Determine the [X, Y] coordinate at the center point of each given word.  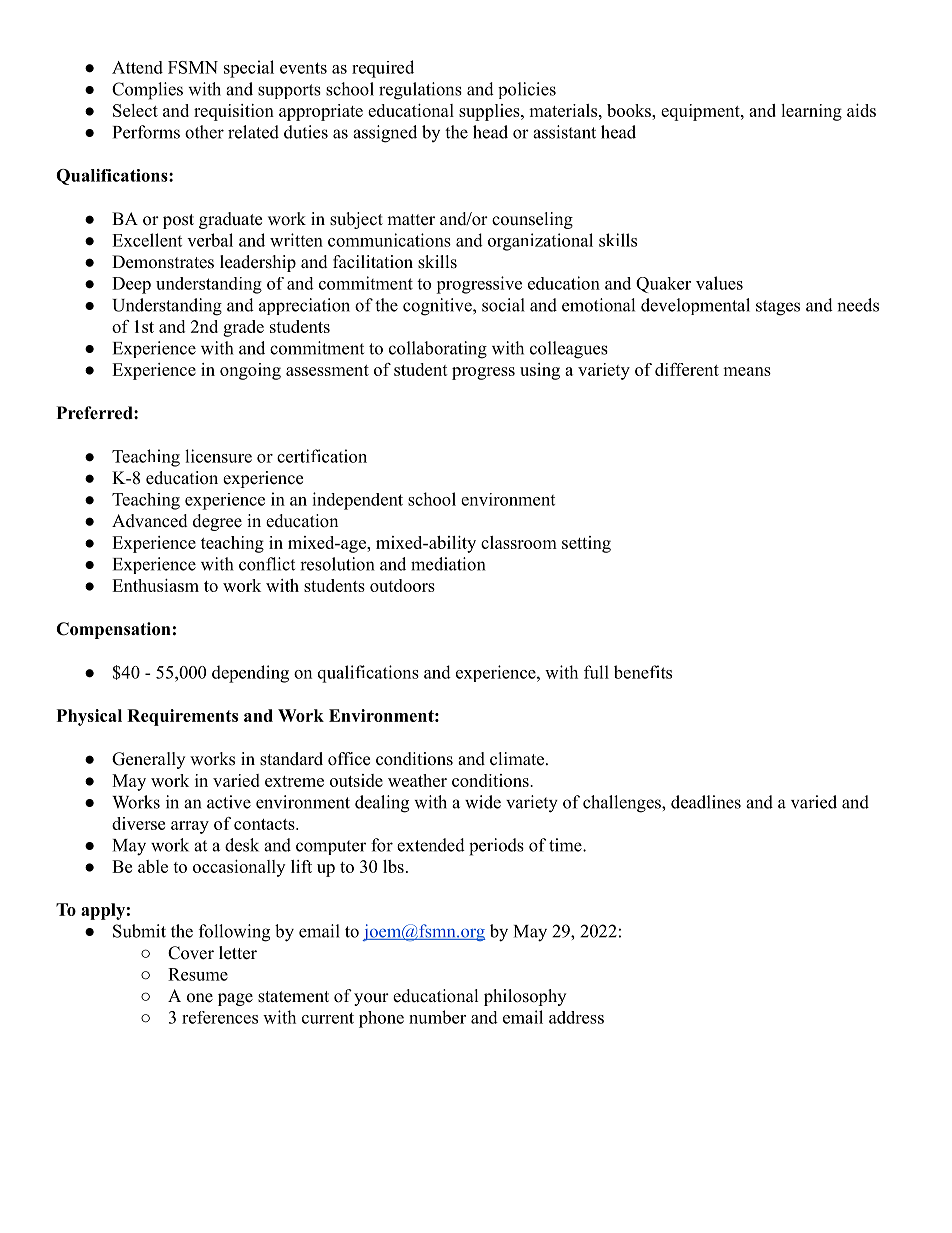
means [747, 371]
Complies [147, 91]
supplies [490, 112]
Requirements [182, 717]
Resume [198, 974]
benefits [643, 672]
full [596, 672]
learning [811, 112]
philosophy [525, 997]
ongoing [250, 371]
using [540, 371]
